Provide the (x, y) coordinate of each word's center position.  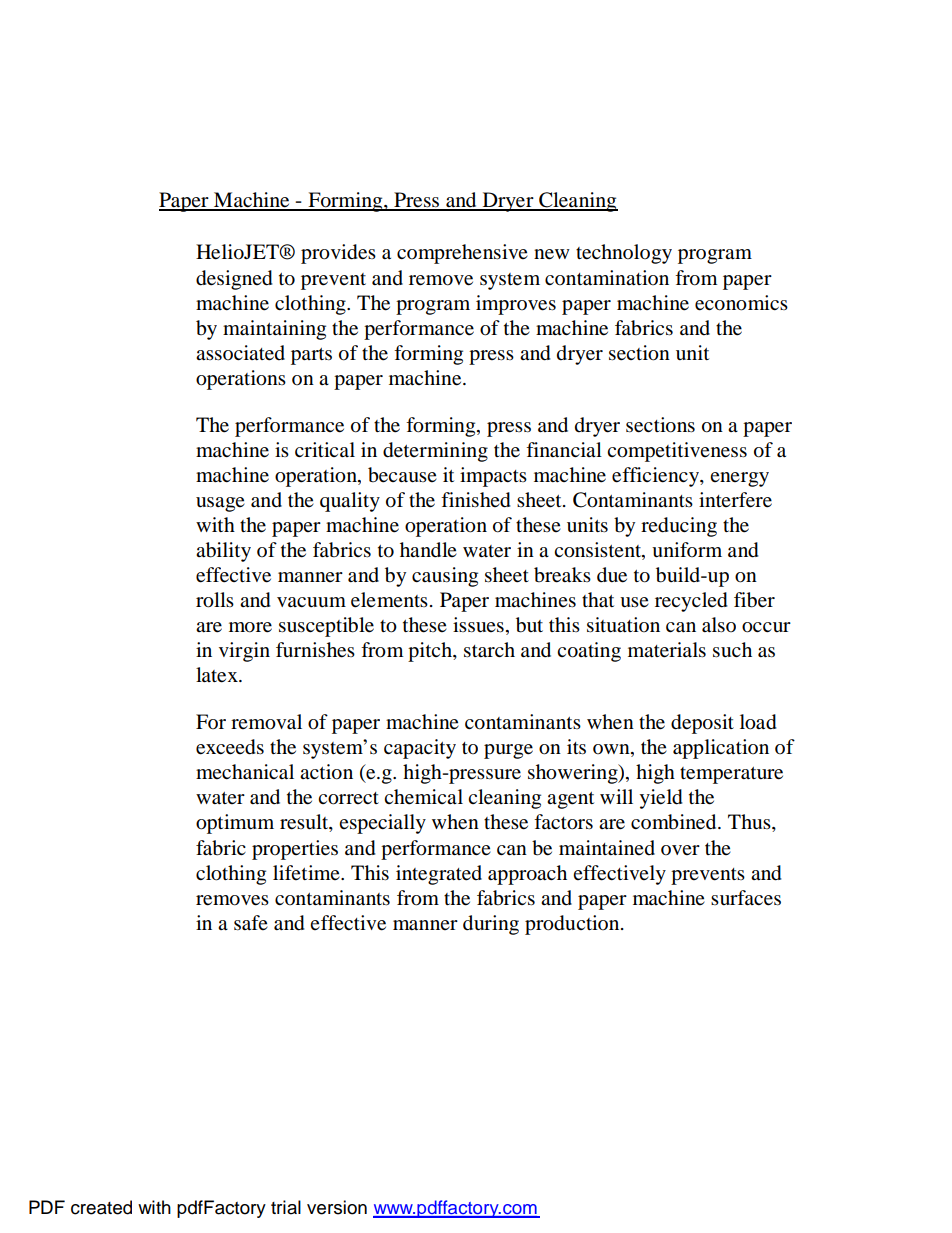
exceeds (230, 747)
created (101, 1207)
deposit (702, 724)
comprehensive (462, 254)
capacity (420, 749)
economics (741, 303)
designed (234, 280)
